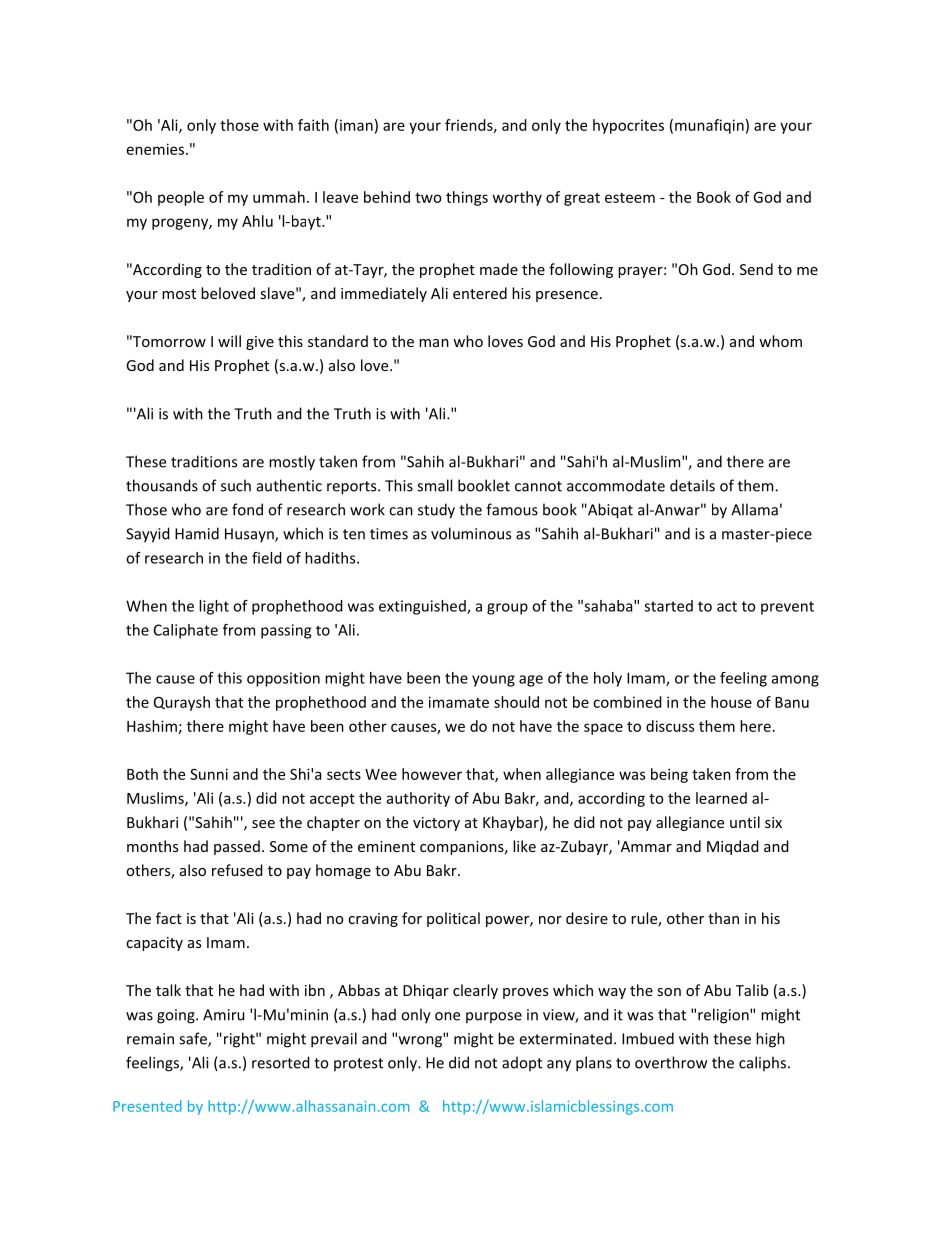 The image size is (952, 1233). What do you see at coordinates (522, 1063) in the document?
I see `adopt` at bounding box center [522, 1063].
